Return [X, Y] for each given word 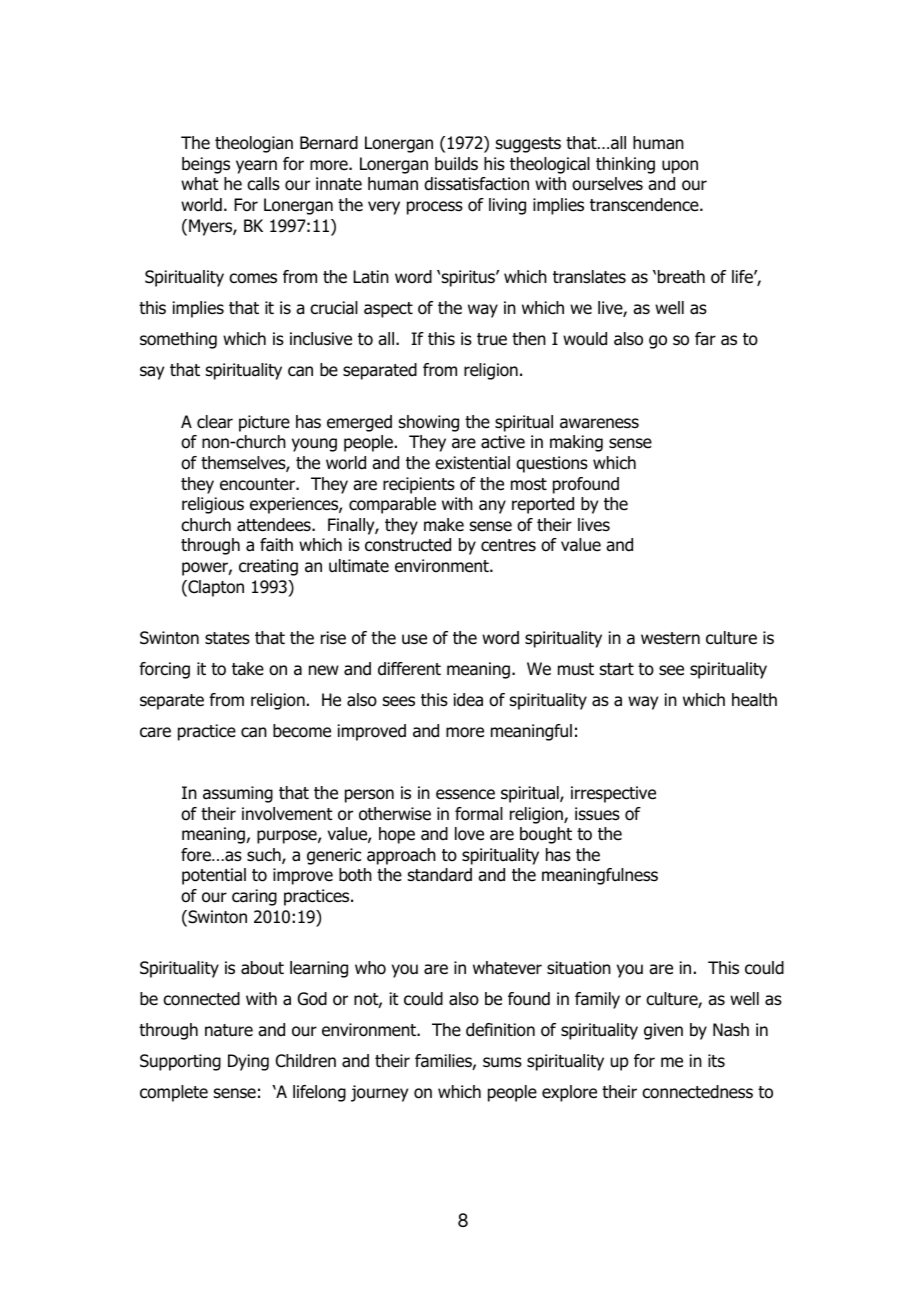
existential [472, 463]
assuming [238, 794]
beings [206, 165]
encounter [258, 484]
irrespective [613, 794]
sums [502, 1062]
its [716, 1060]
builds [456, 164]
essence [465, 794]
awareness [599, 423]
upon [680, 167]
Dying [248, 1062]
